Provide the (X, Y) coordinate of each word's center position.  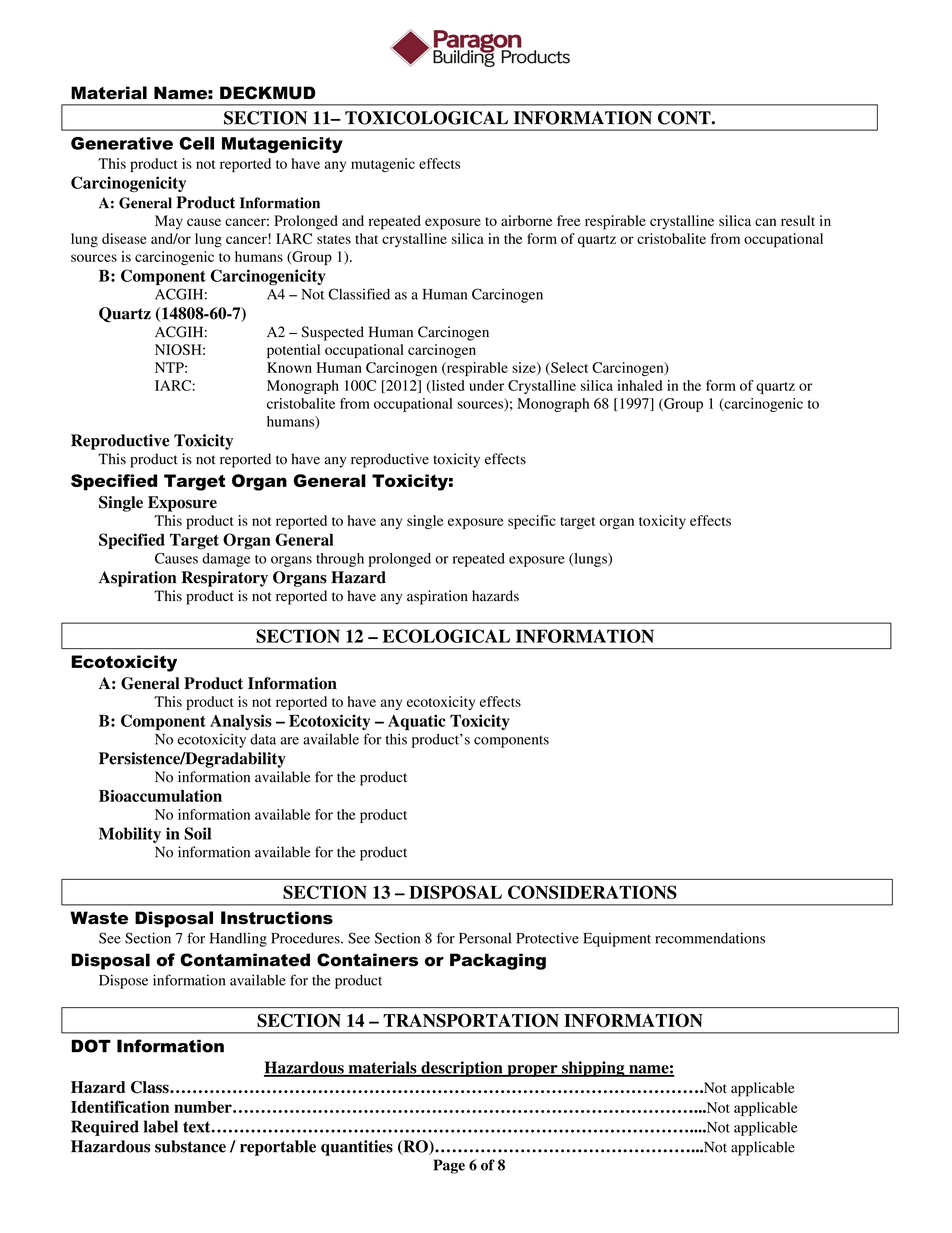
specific (532, 522)
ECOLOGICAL (446, 636)
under (486, 385)
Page (449, 1166)
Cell (196, 143)
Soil (197, 833)
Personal (485, 938)
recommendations (710, 938)
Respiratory (224, 579)
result (798, 220)
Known (289, 367)
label (161, 1126)
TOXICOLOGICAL (426, 118)
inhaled (639, 385)
